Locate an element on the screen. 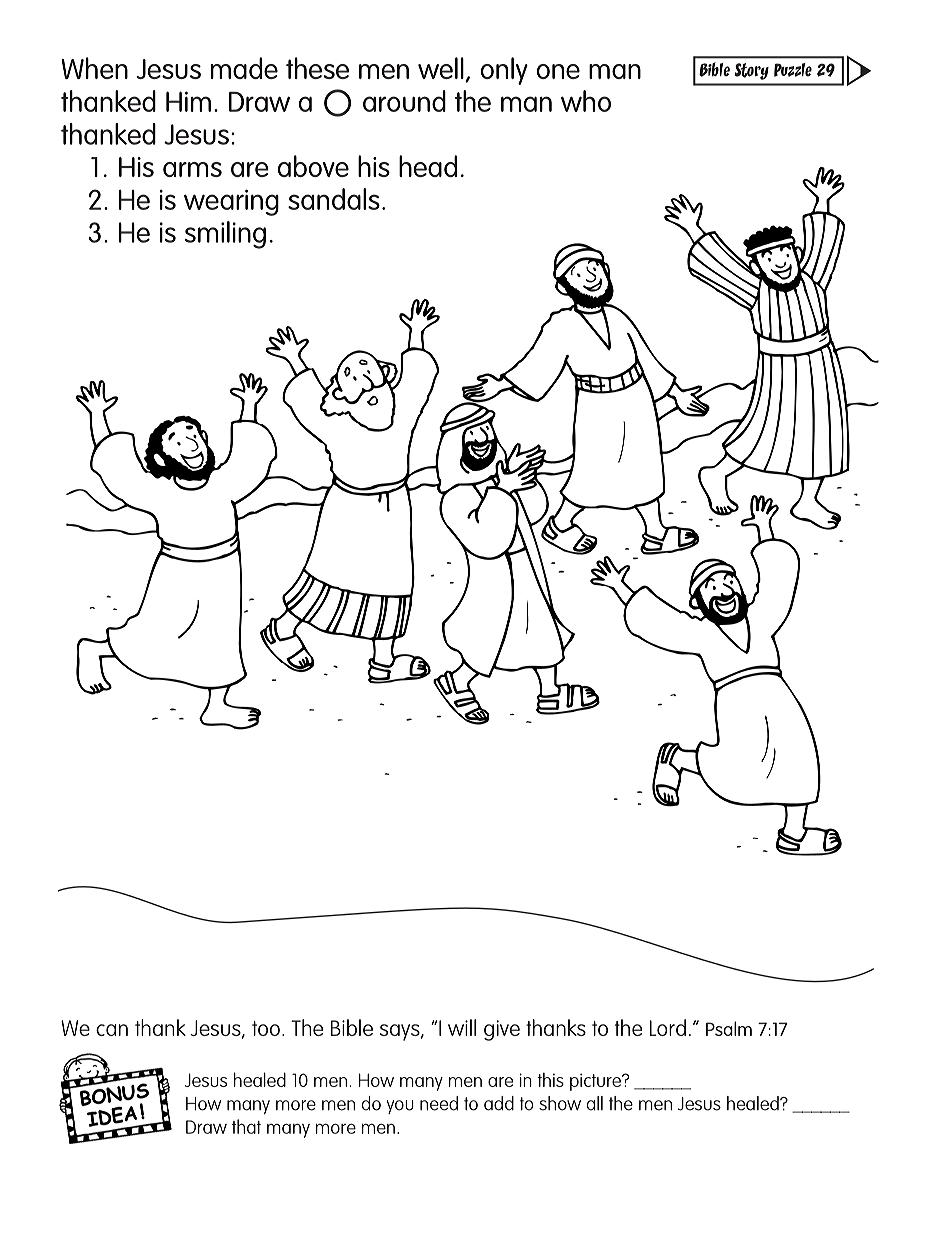 This screenshot has height=1233, width=952. picture is located at coordinates (597, 1082).
